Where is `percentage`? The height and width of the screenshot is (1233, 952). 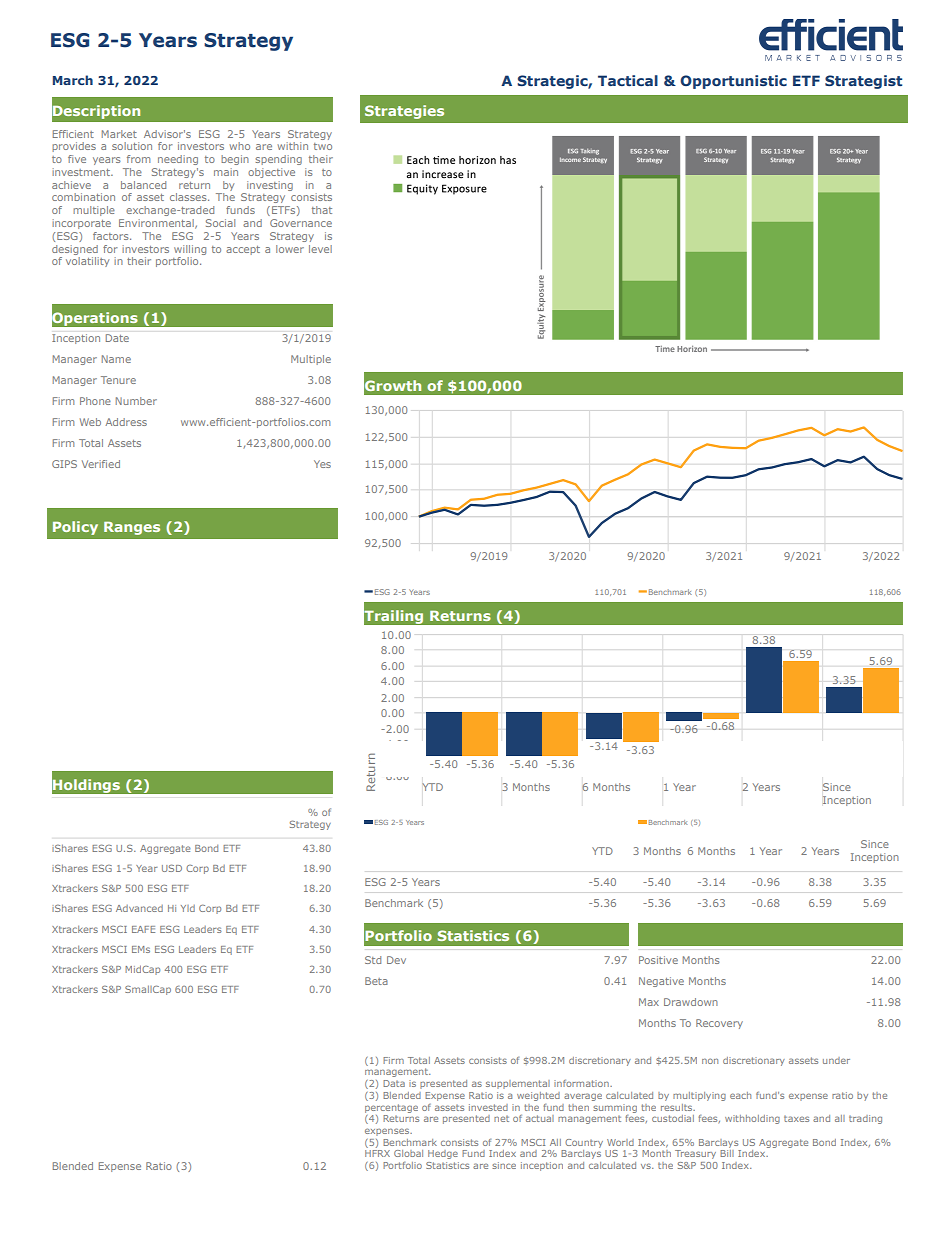 percentage is located at coordinates (391, 1108).
